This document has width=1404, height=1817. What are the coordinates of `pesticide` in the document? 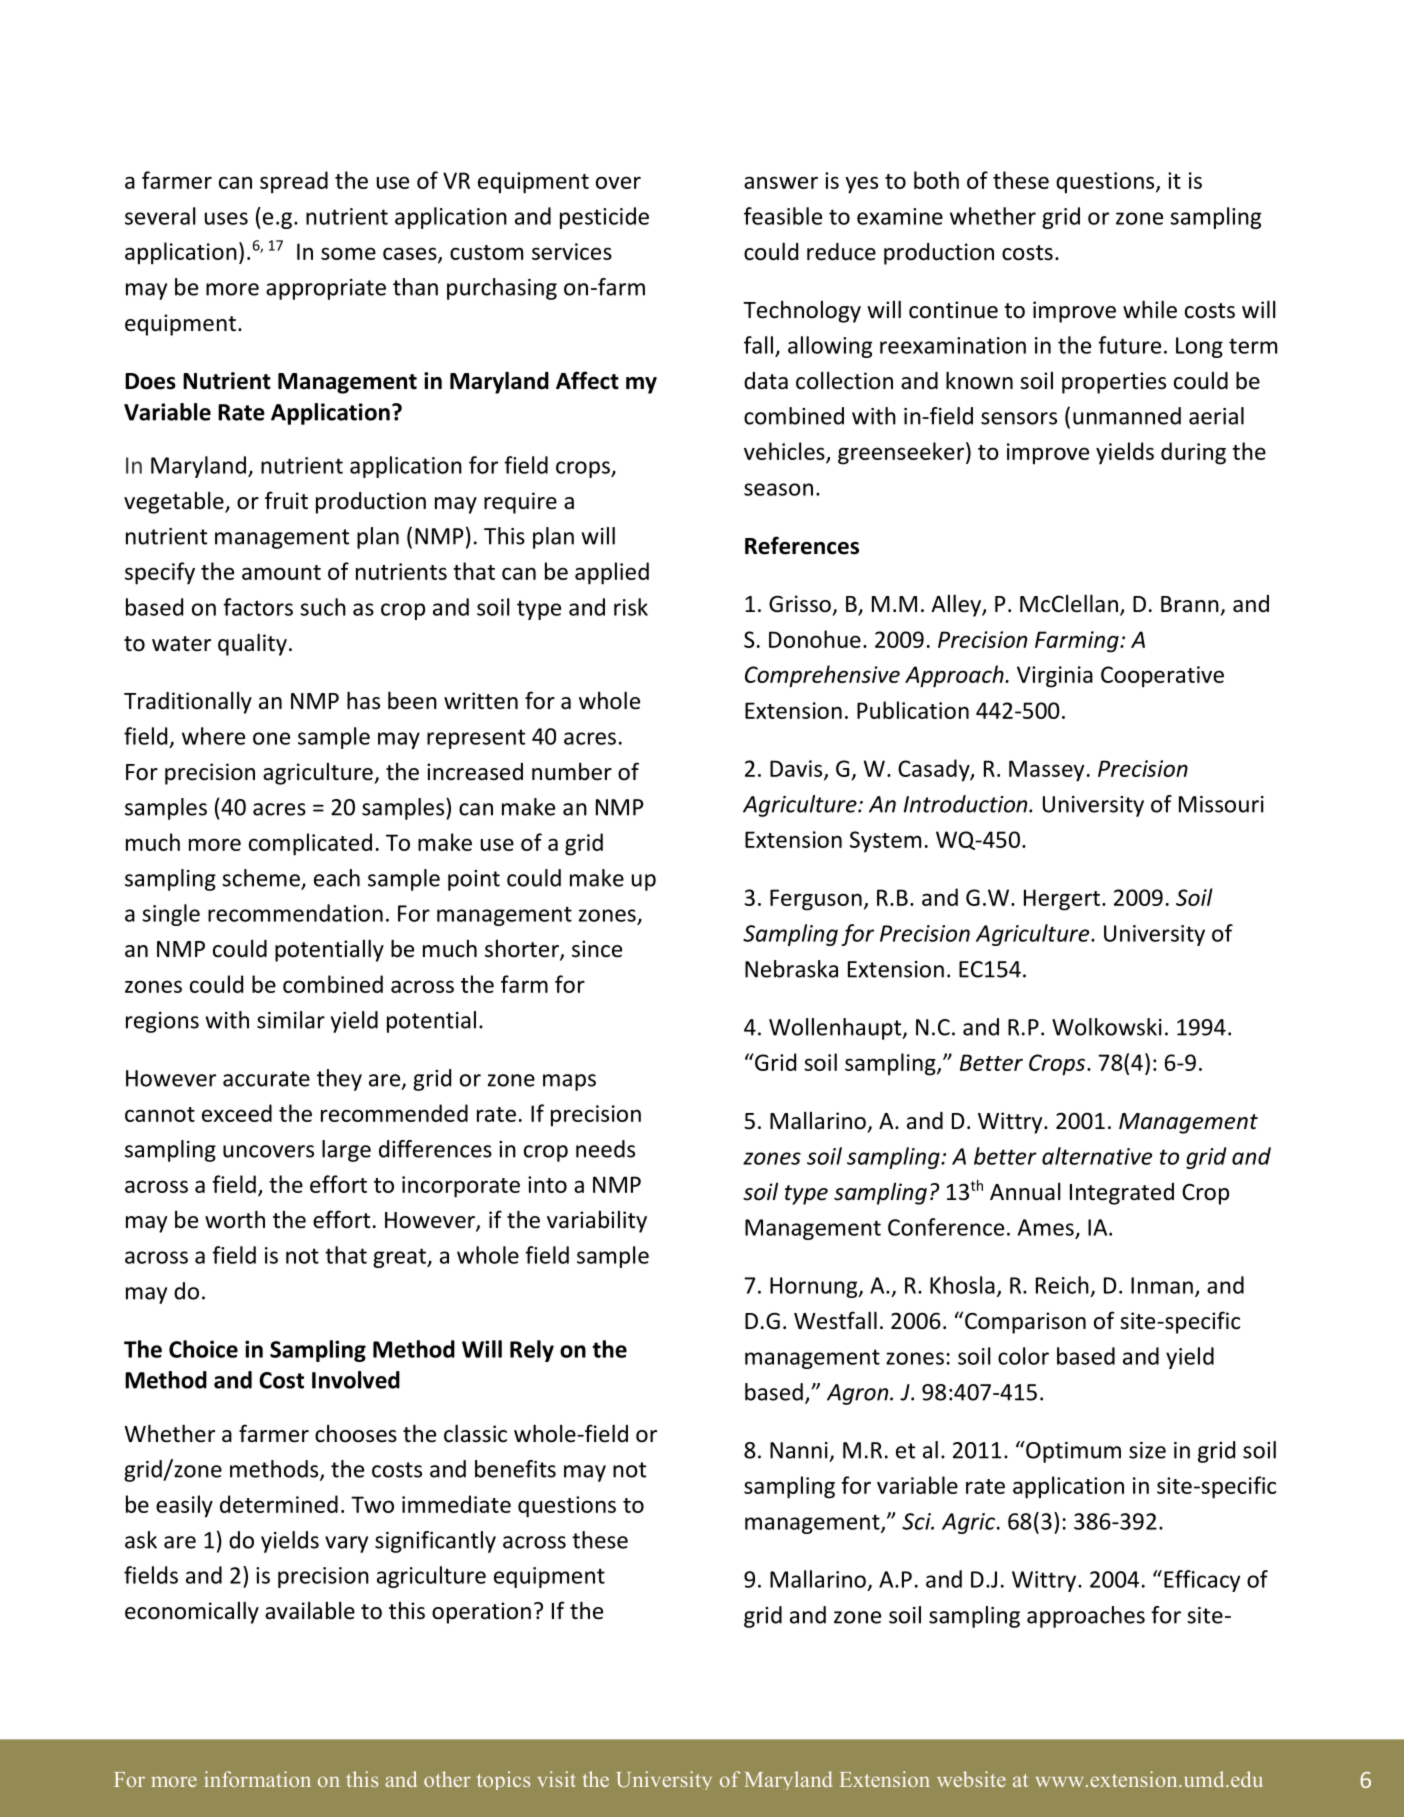 It's located at (604, 218).
